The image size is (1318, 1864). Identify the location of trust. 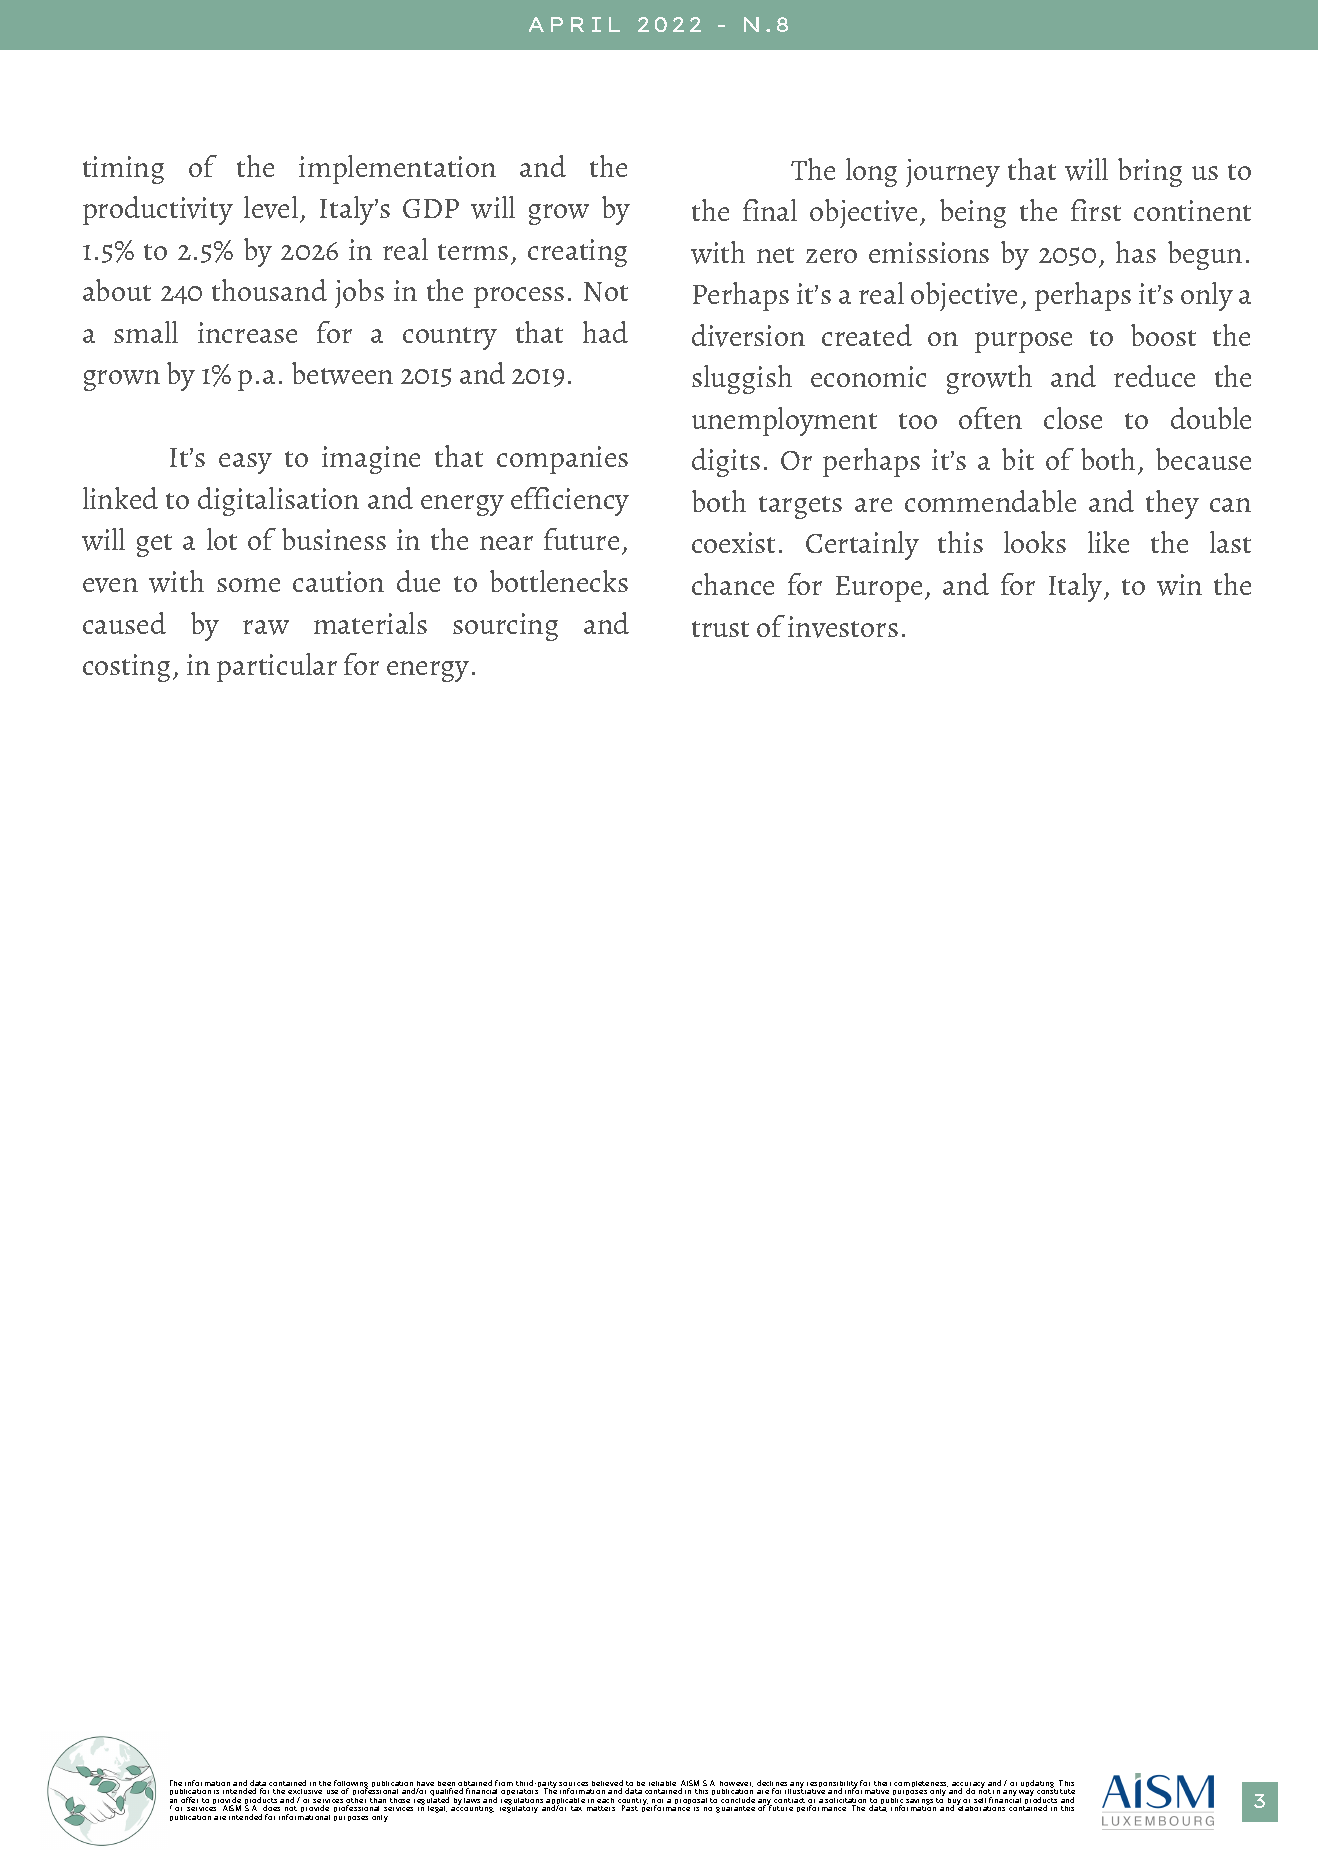
(720, 629).
